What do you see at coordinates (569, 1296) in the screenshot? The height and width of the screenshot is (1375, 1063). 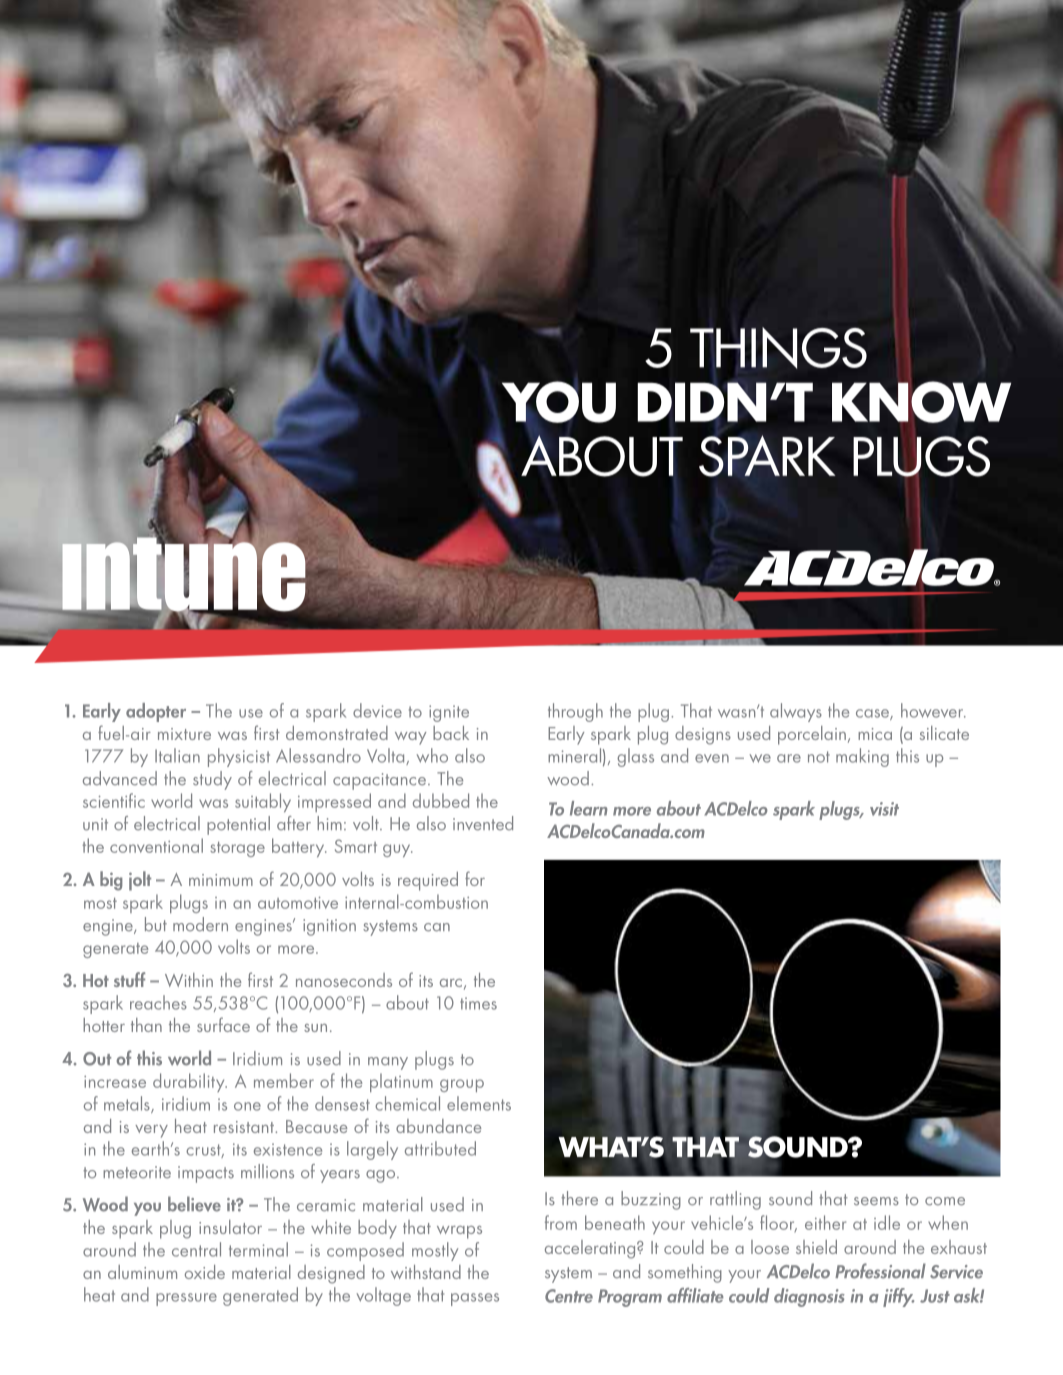 I see `Centre` at bounding box center [569, 1296].
